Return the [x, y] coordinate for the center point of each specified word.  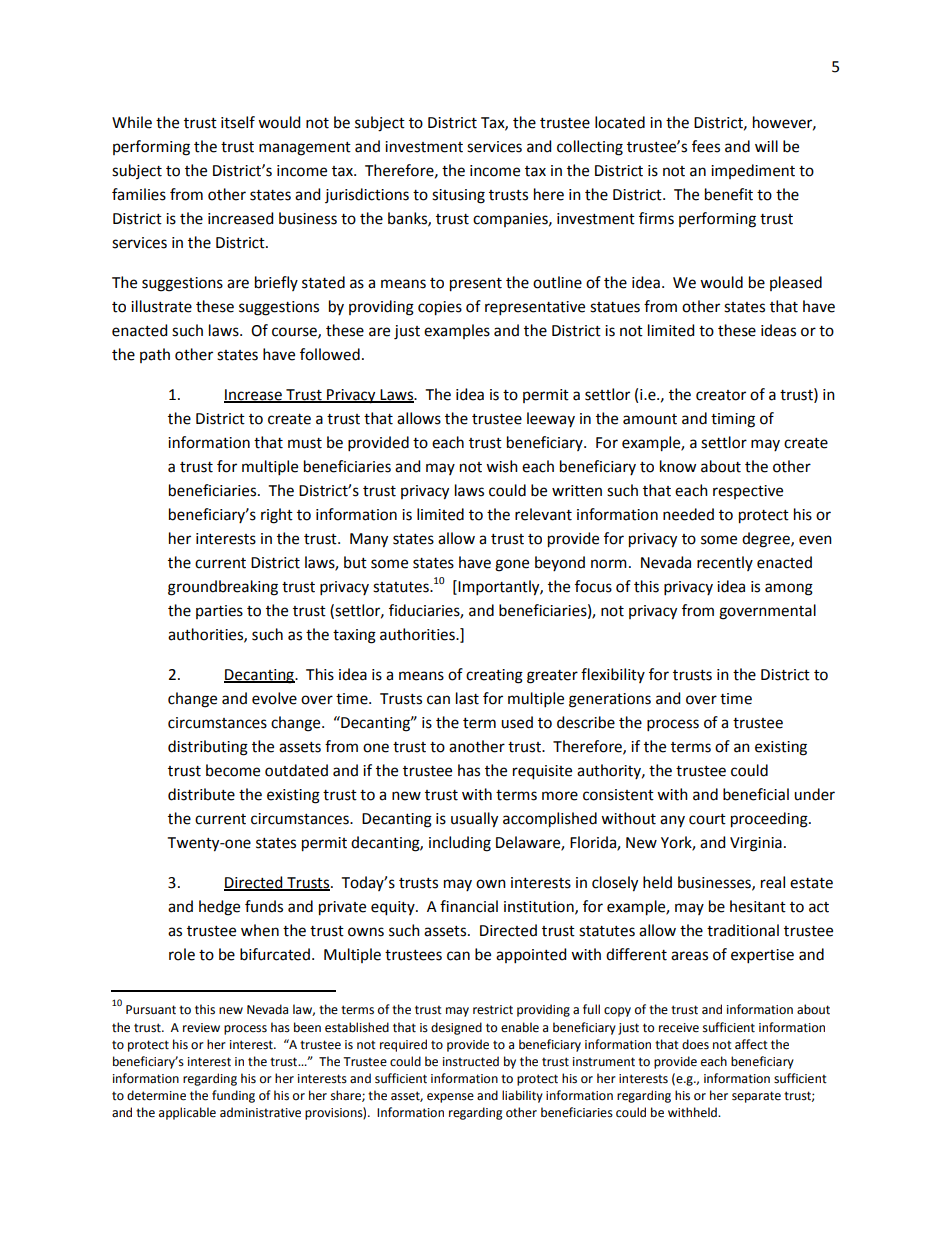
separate [756, 1097]
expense [450, 1098]
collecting [590, 148]
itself [238, 122]
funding [233, 1096]
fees [706, 146]
